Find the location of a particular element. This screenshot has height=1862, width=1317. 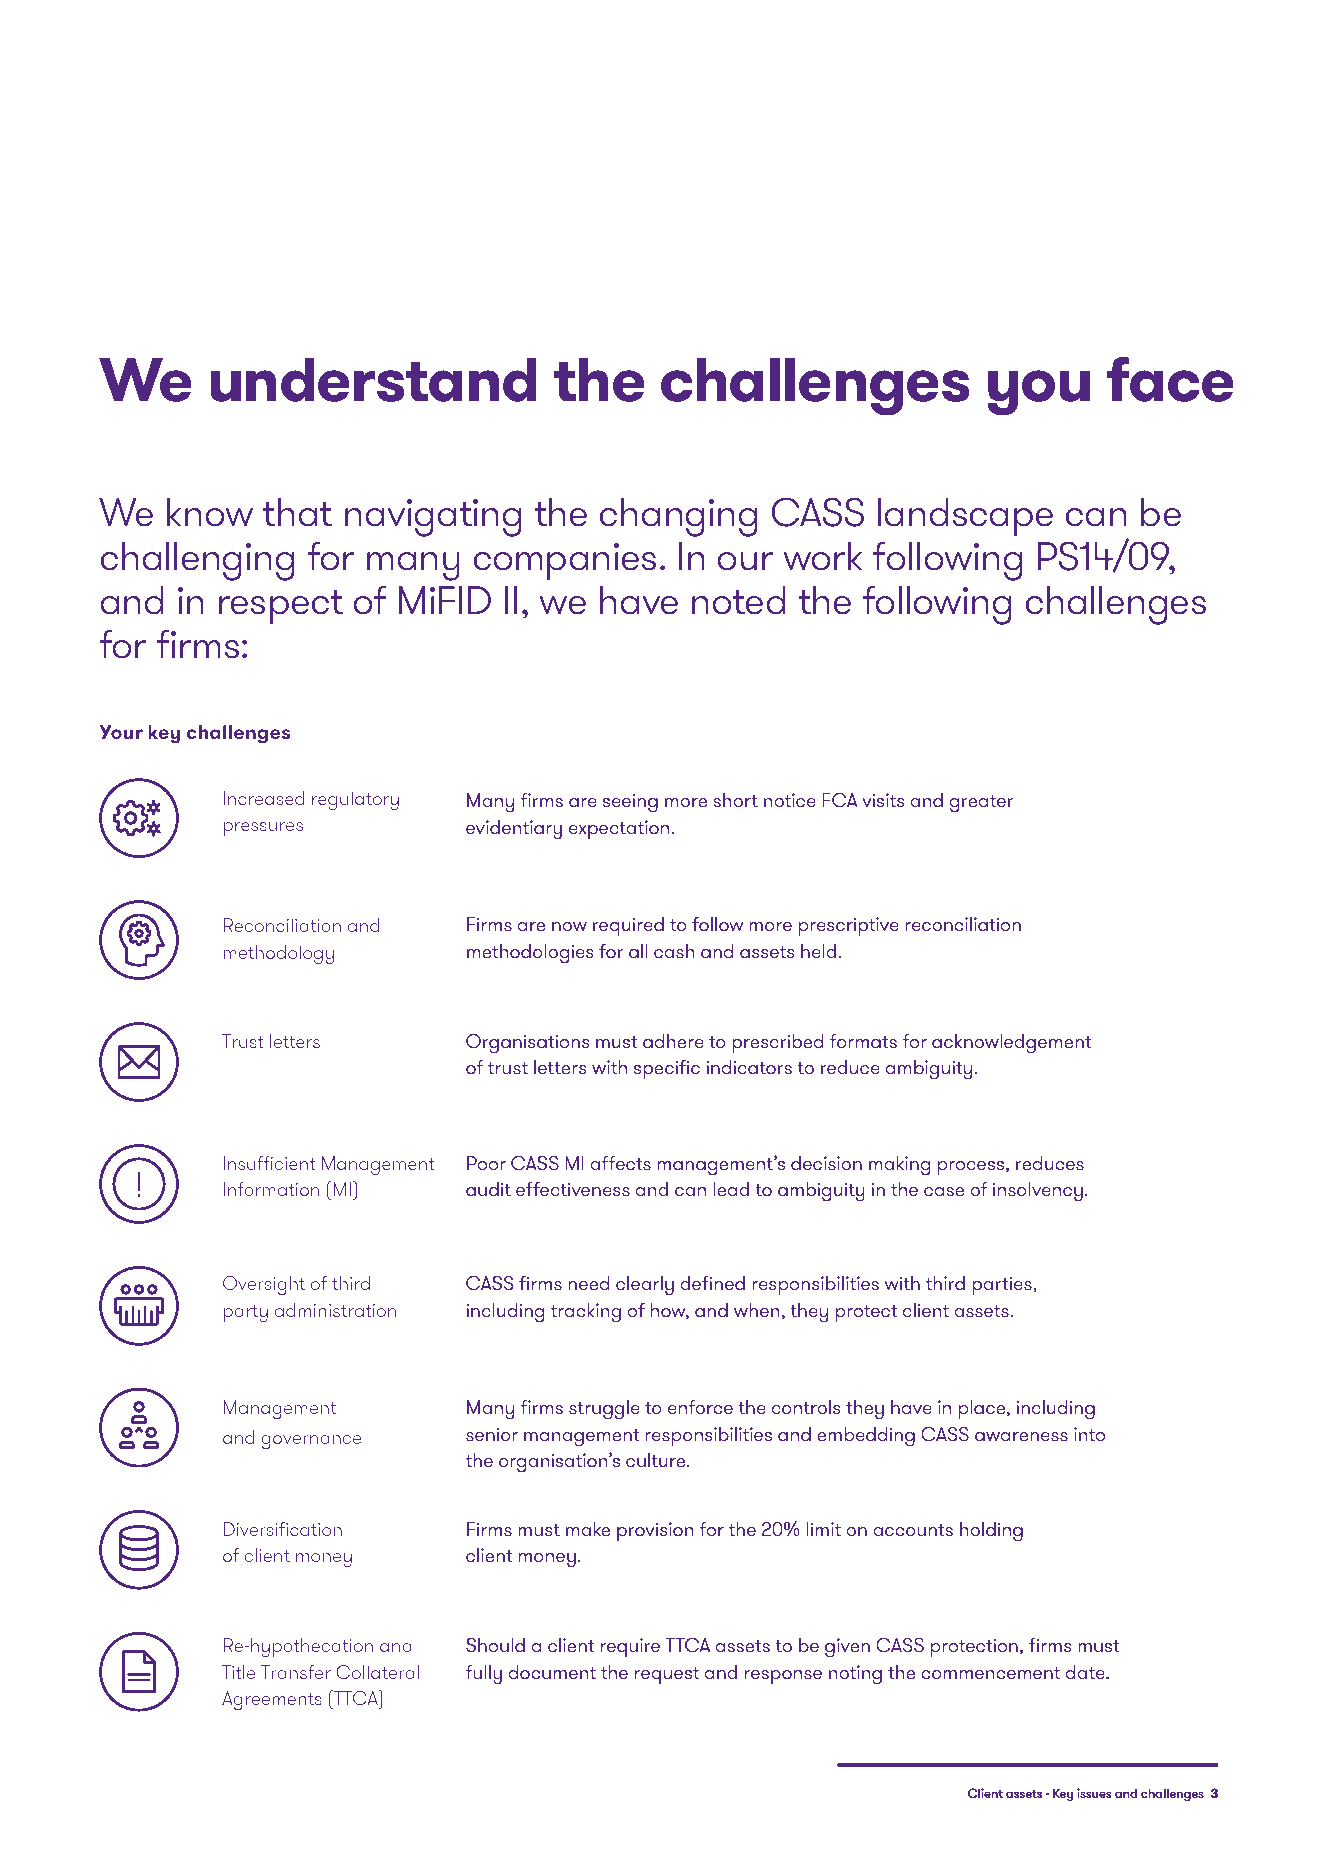

expectation is located at coordinates (620, 829).
